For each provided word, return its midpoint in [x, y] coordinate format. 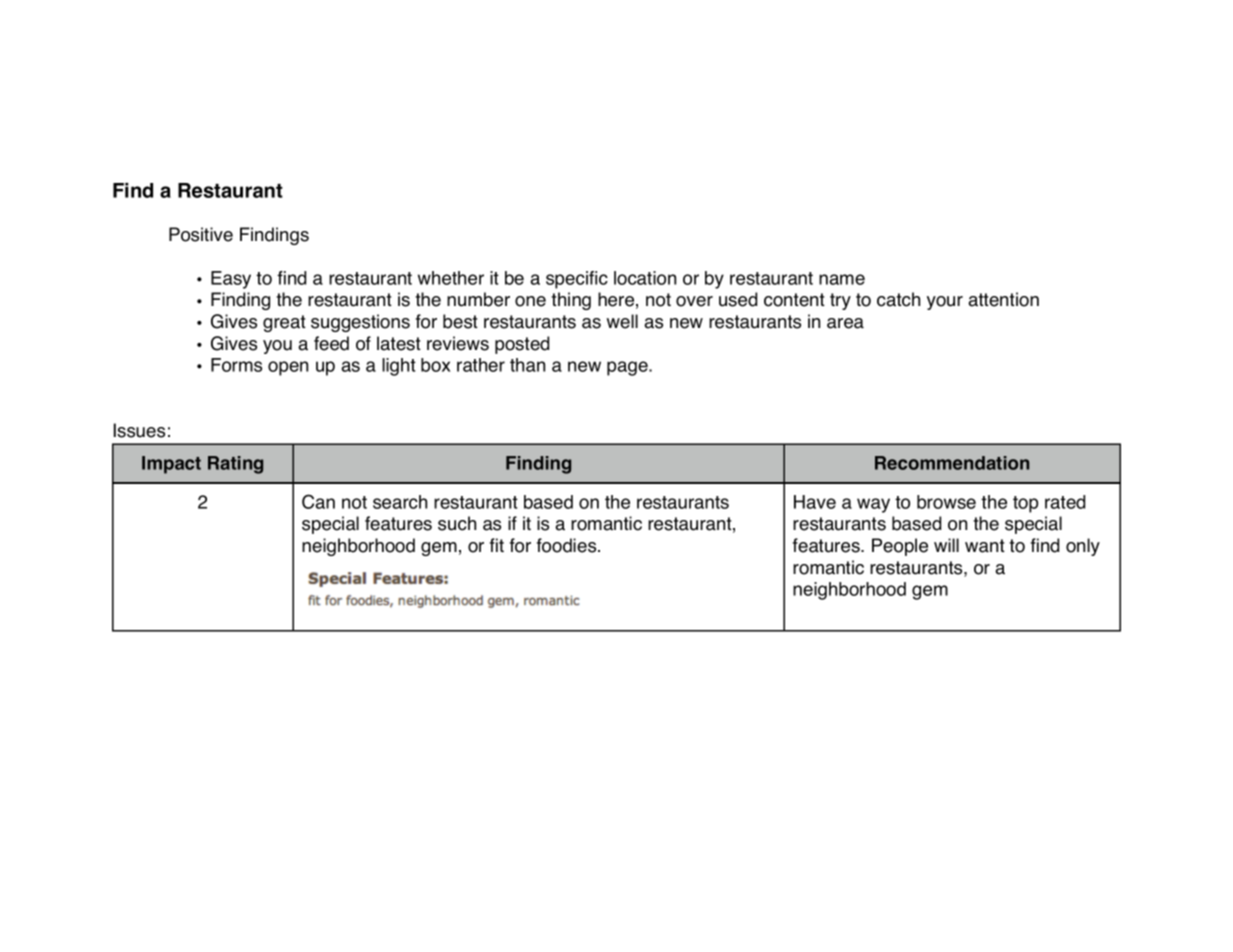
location [645, 278]
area [845, 323]
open [288, 368]
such [457, 523]
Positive [201, 234]
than [527, 365]
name [842, 279]
